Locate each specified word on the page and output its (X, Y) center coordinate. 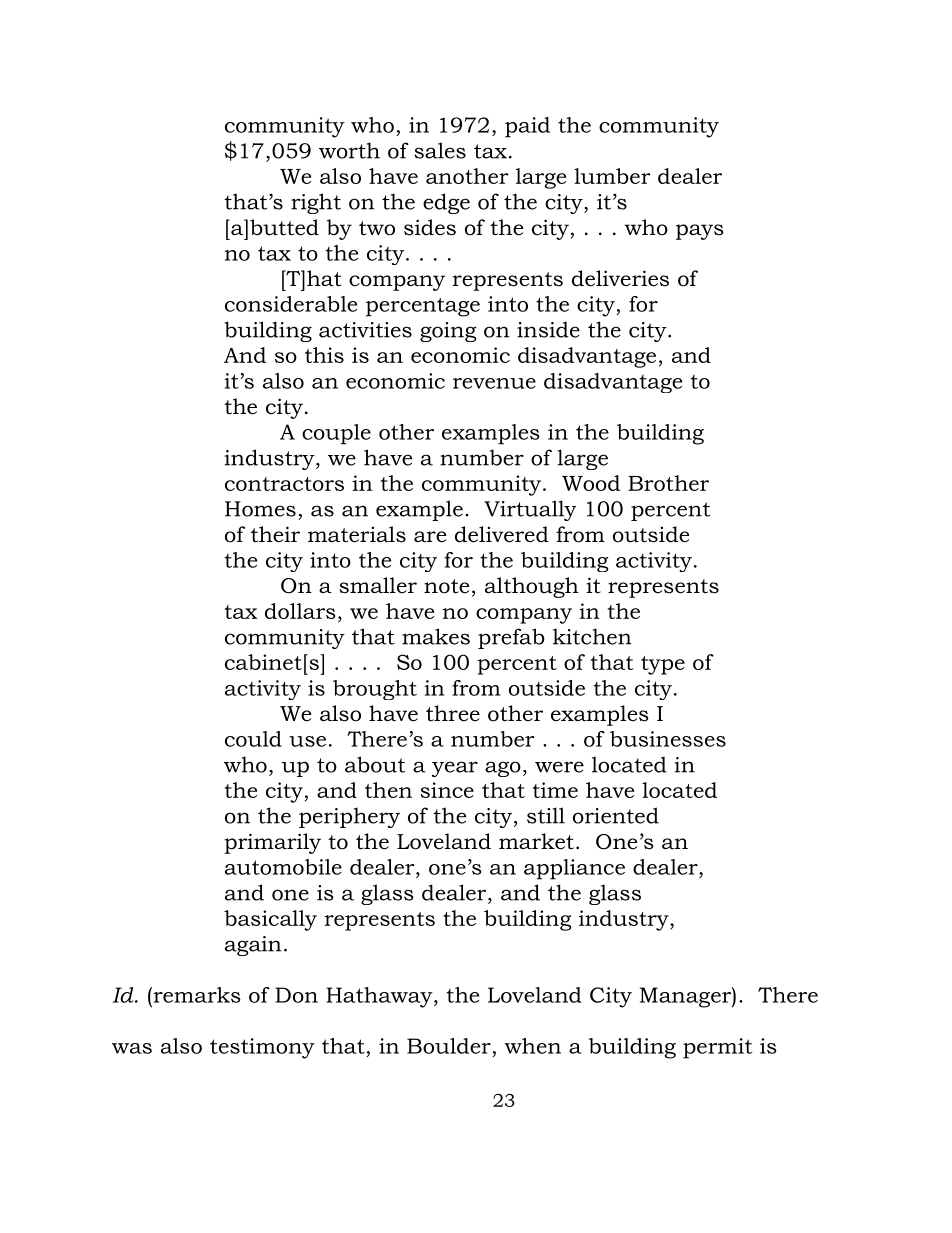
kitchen (592, 636)
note (446, 586)
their (275, 534)
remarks (196, 995)
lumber (612, 176)
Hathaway (380, 997)
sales (440, 150)
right (316, 203)
